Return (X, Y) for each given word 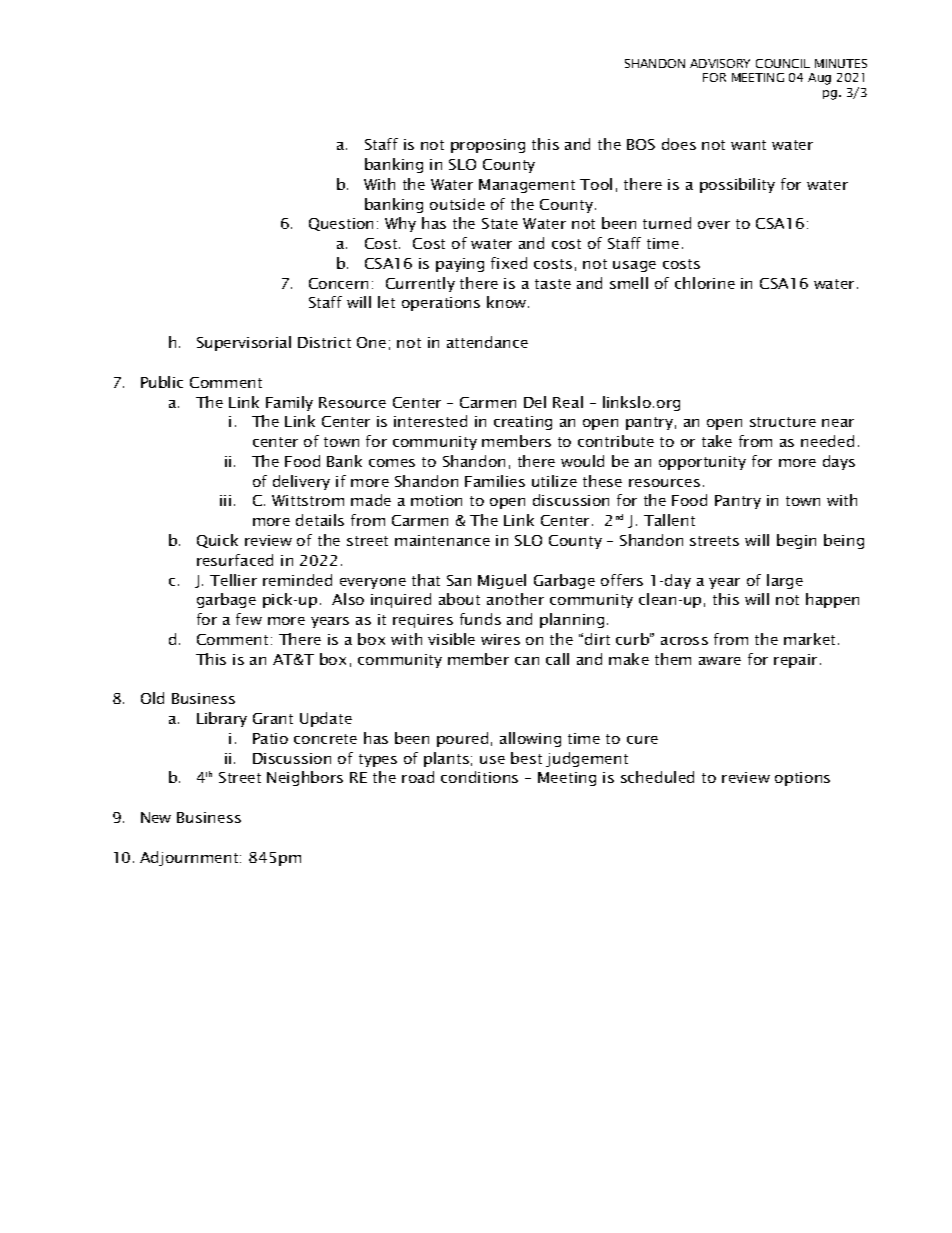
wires (500, 639)
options (802, 779)
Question (341, 224)
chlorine (705, 283)
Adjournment (190, 858)
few (249, 619)
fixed (509, 263)
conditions (479, 777)
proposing (488, 146)
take (717, 441)
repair (795, 661)
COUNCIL (783, 63)
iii (225, 500)
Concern (338, 283)
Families (495, 481)
